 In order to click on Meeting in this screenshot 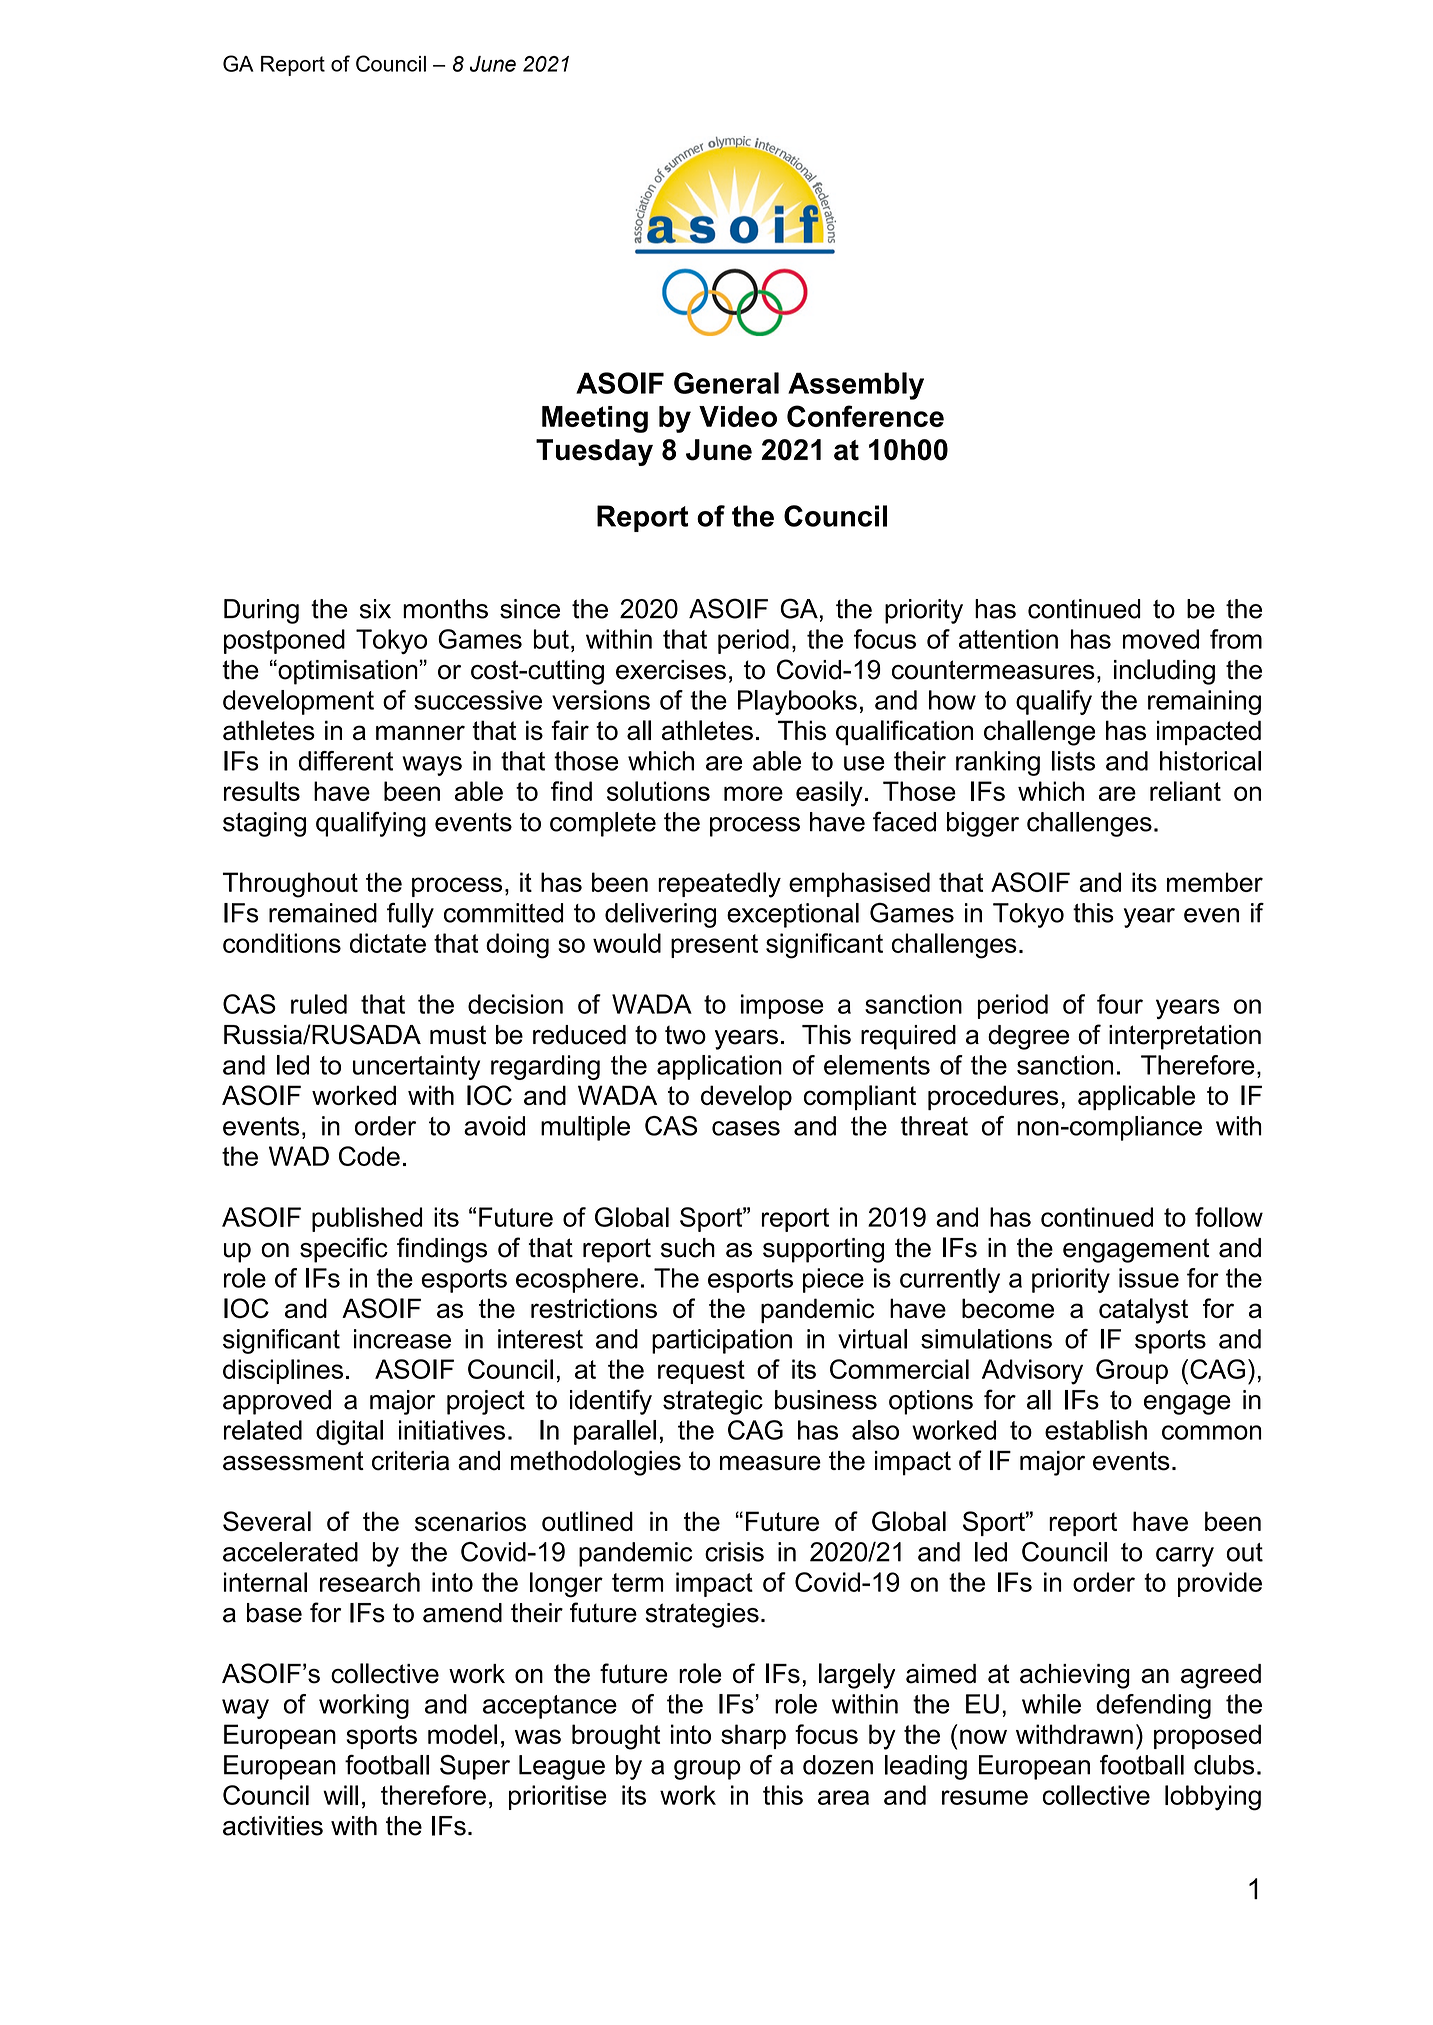, I will do `click(595, 419)`.
